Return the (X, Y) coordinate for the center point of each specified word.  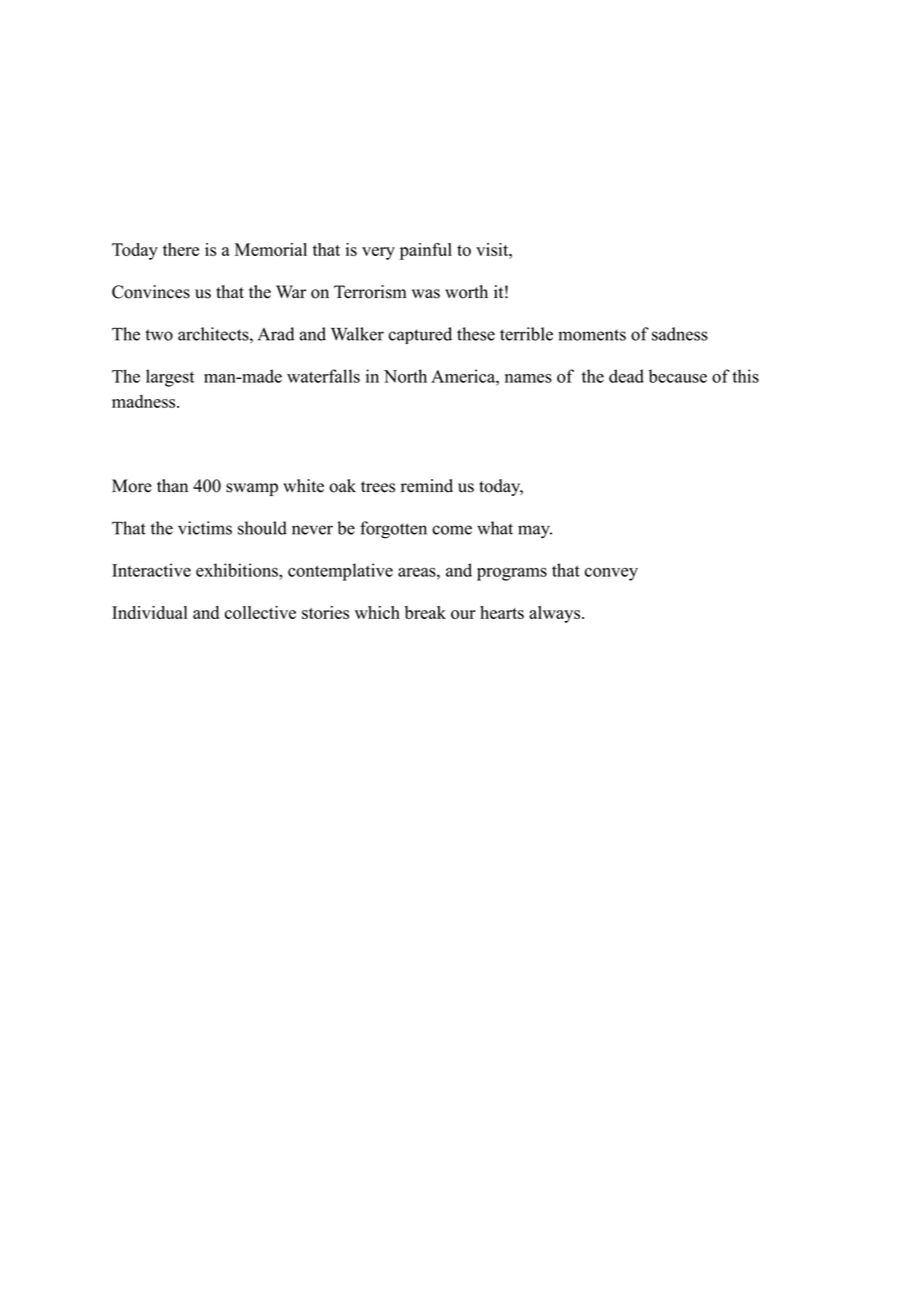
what (495, 528)
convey (611, 574)
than (172, 485)
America (464, 376)
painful (426, 251)
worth (466, 292)
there (181, 249)
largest (170, 378)
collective (260, 612)
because (678, 376)
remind (427, 486)
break (425, 612)
